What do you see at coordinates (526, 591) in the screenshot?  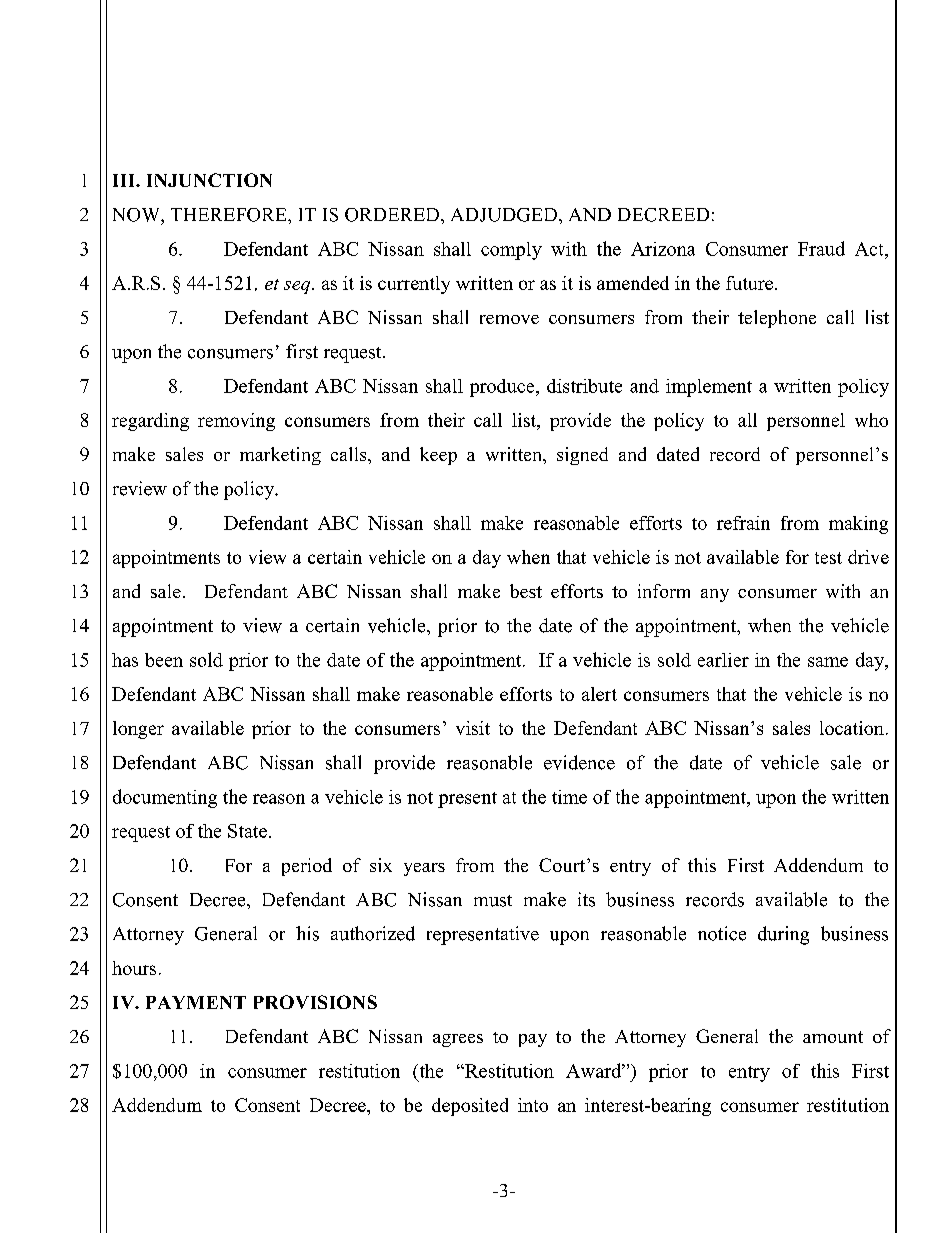 I see `best` at bounding box center [526, 591].
